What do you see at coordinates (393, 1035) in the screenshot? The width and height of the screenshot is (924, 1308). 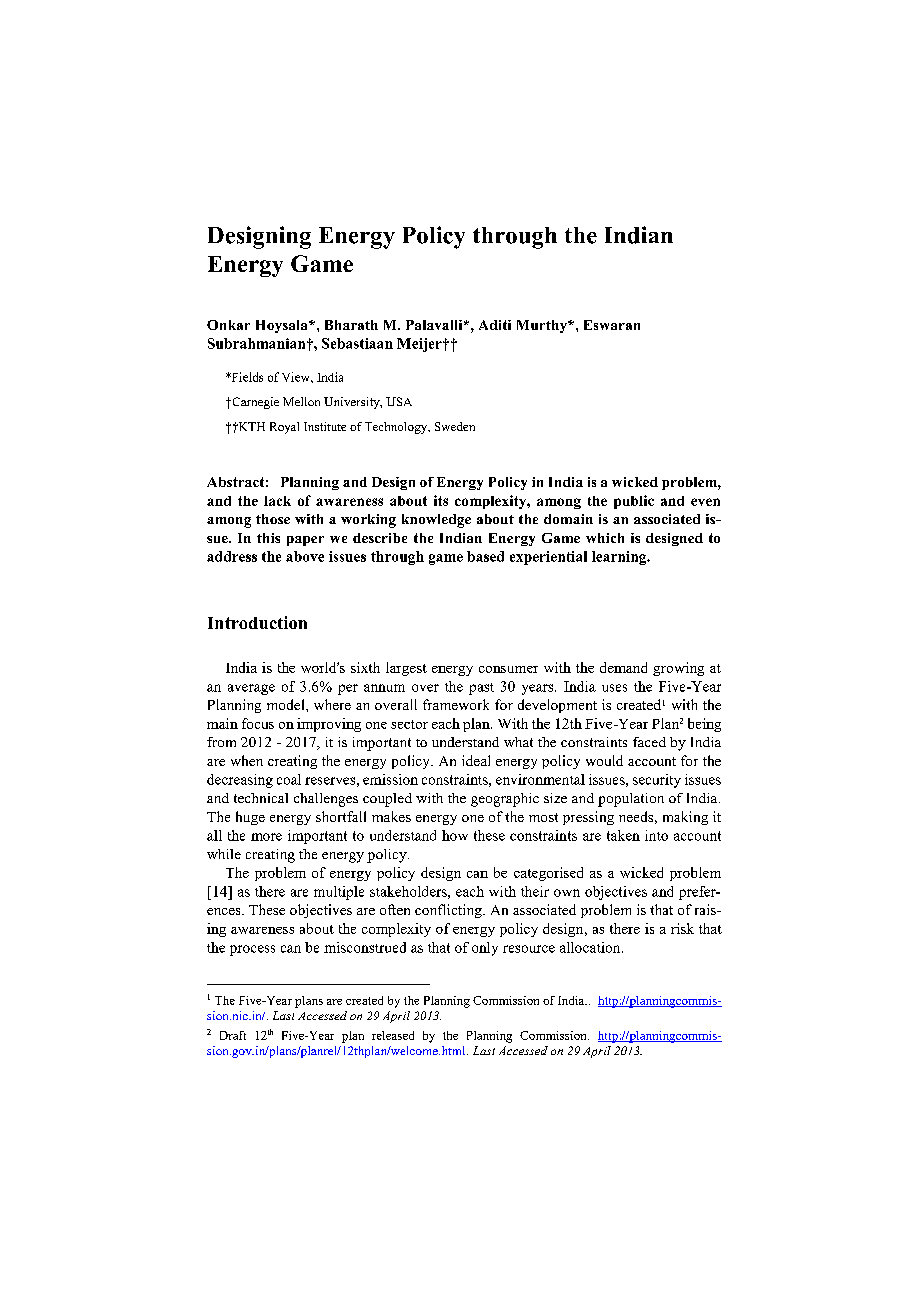 I see `released` at bounding box center [393, 1035].
